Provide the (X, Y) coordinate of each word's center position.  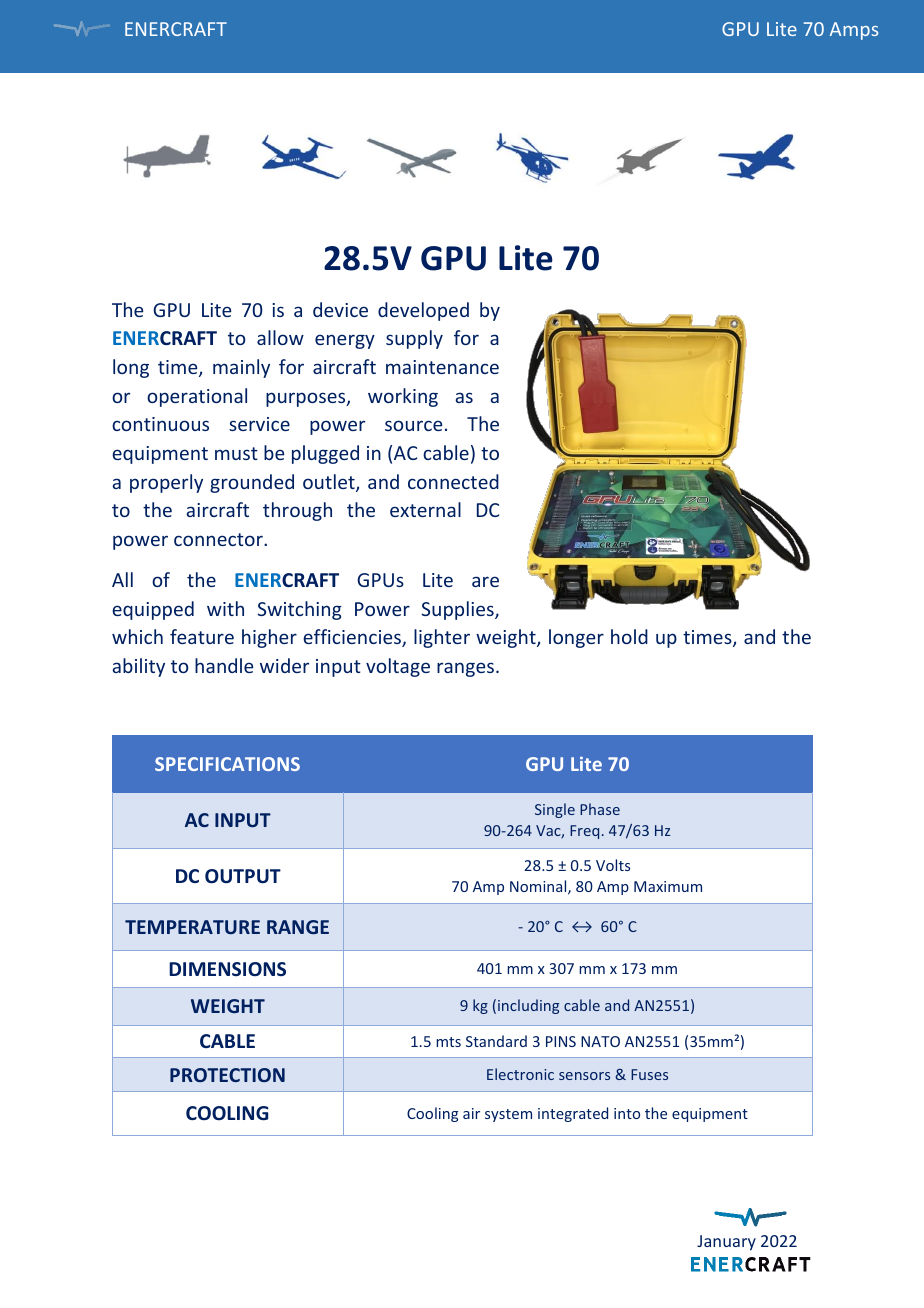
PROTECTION (227, 1075)
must (236, 453)
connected (453, 481)
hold (629, 636)
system (508, 1115)
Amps (854, 31)
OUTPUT (243, 876)
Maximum (668, 886)
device (340, 309)
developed (423, 311)
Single (555, 810)
